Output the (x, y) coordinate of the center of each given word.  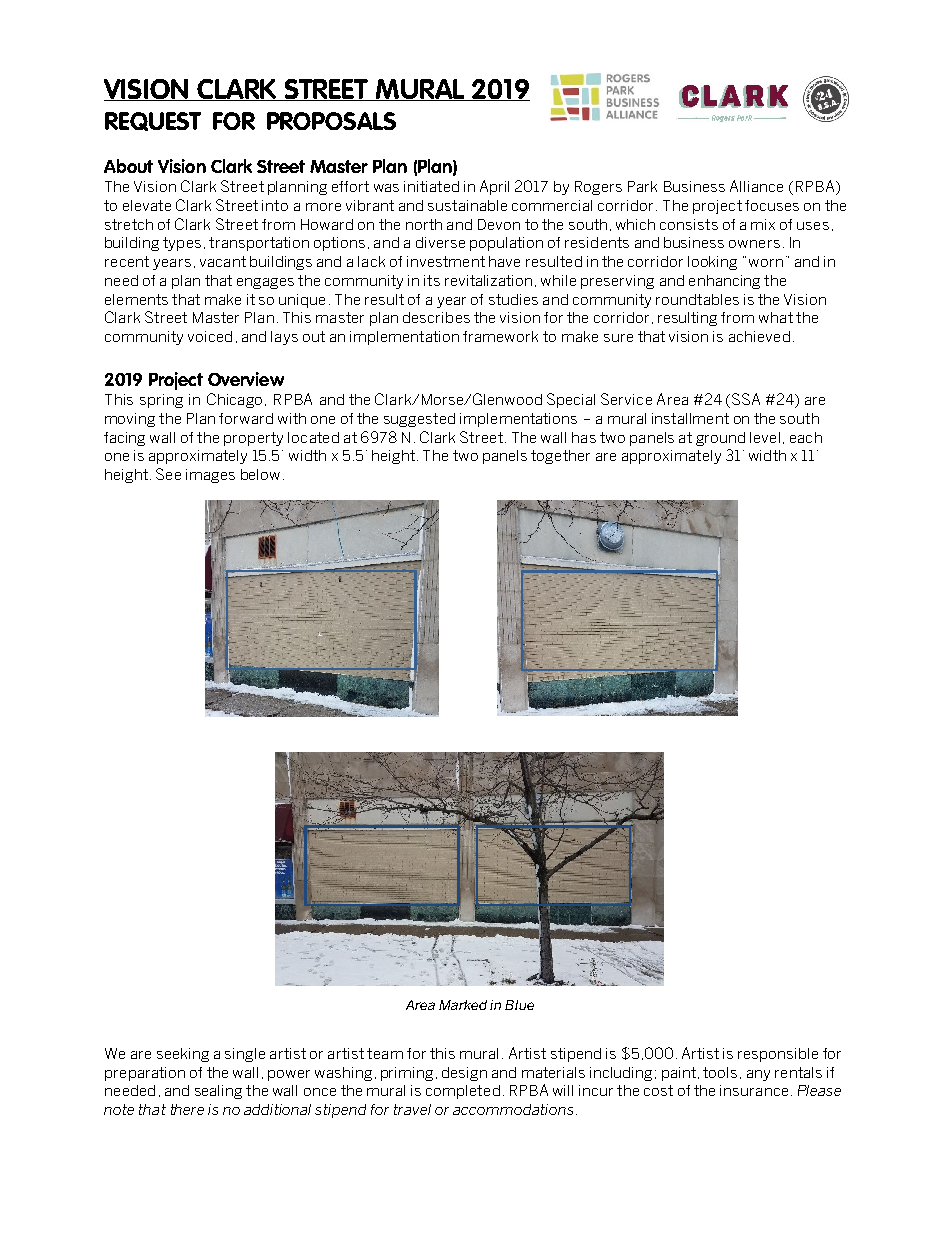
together (560, 457)
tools (720, 1072)
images (210, 476)
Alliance (756, 186)
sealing (218, 1092)
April (494, 187)
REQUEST (153, 121)
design (464, 1074)
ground (720, 439)
